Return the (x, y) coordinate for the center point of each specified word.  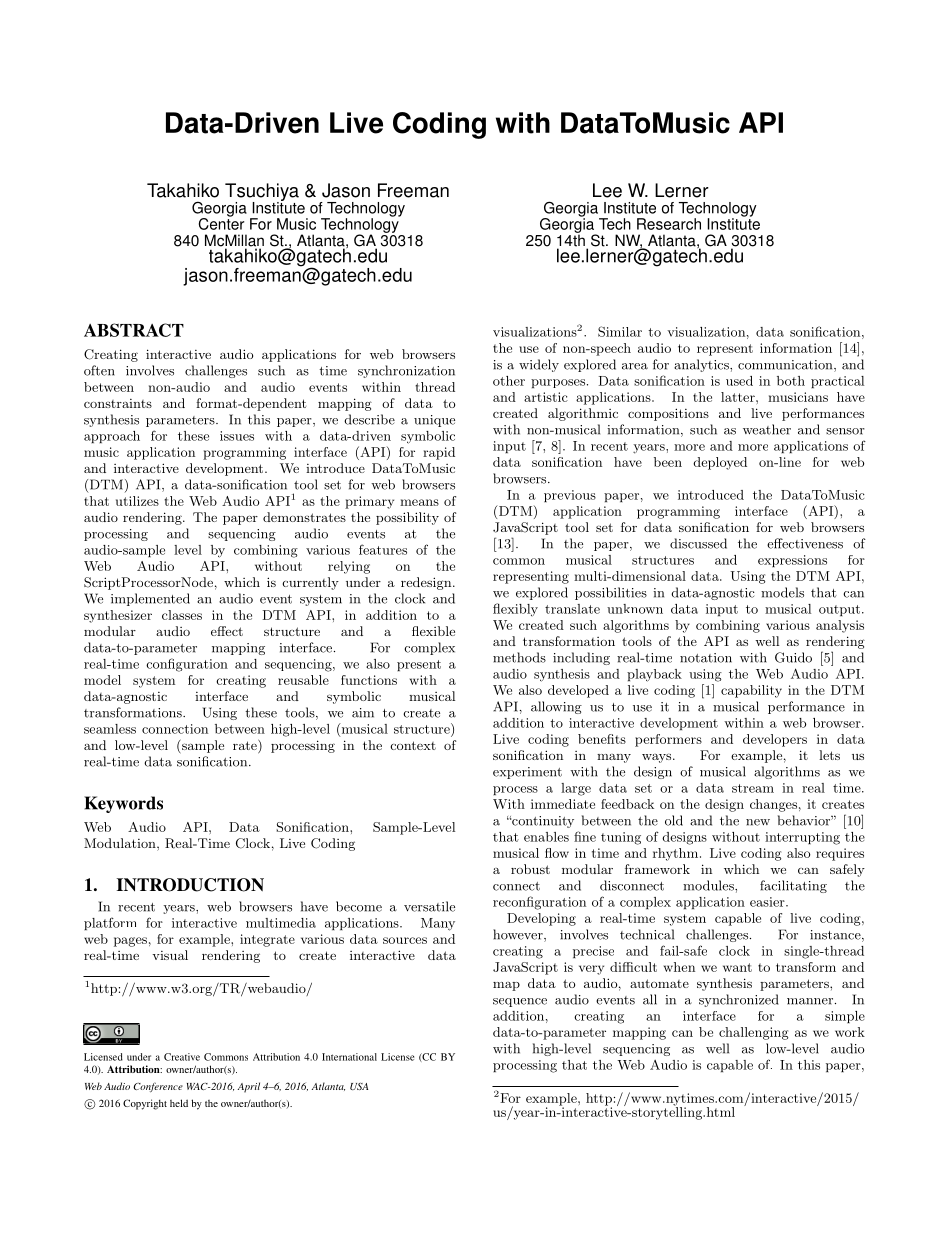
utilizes (137, 501)
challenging (753, 1033)
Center (221, 223)
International (349, 1057)
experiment (527, 773)
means (419, 502)
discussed (698, 543)
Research (669, 224)
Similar (620, 331)
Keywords (123, 804)
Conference (158, 1087)
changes (773, 805)
